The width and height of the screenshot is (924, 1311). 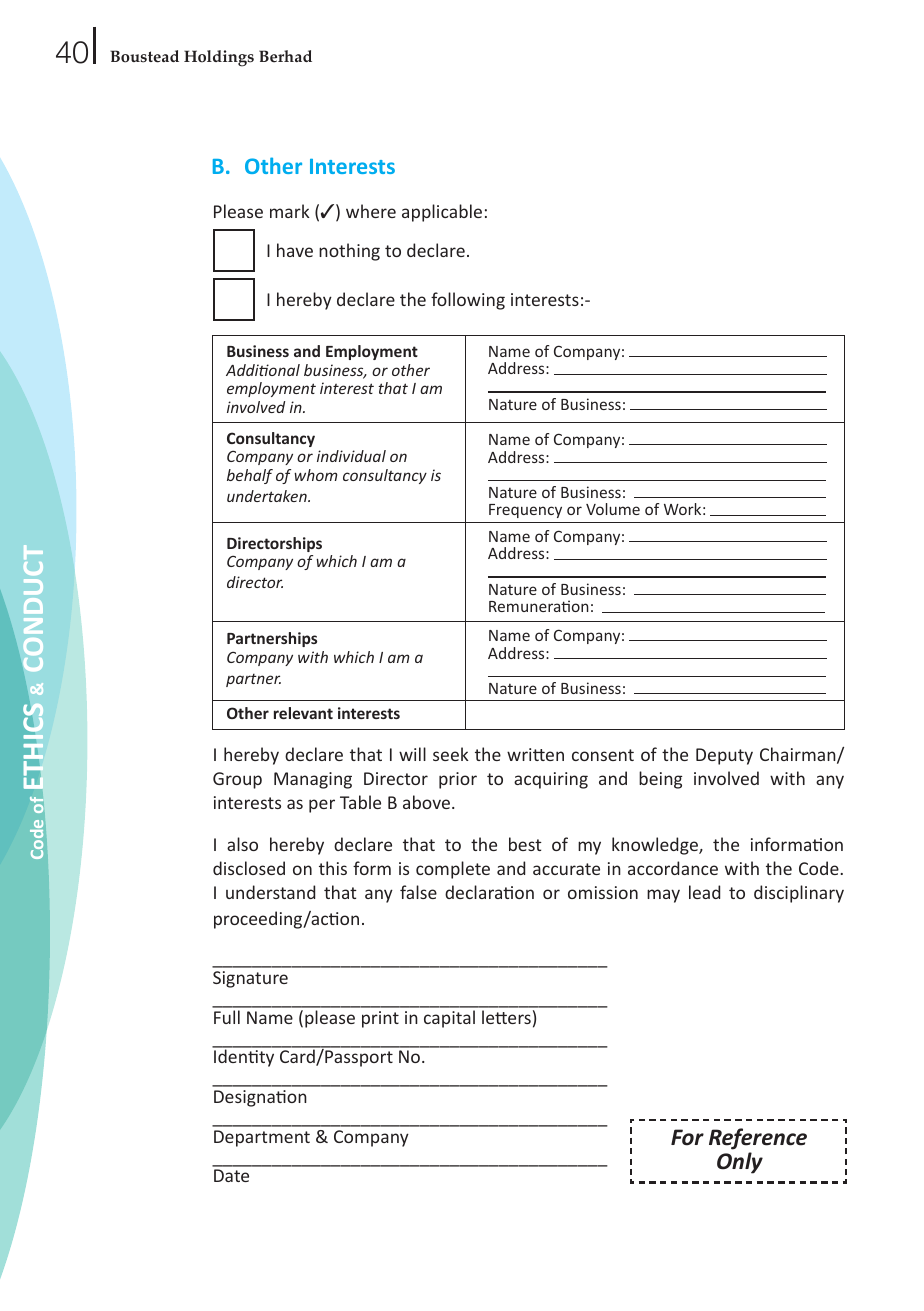 What do you see at coordinates (268, 496) in the screenshot?
I see `undertaken` at bounding box center [268, 496].
